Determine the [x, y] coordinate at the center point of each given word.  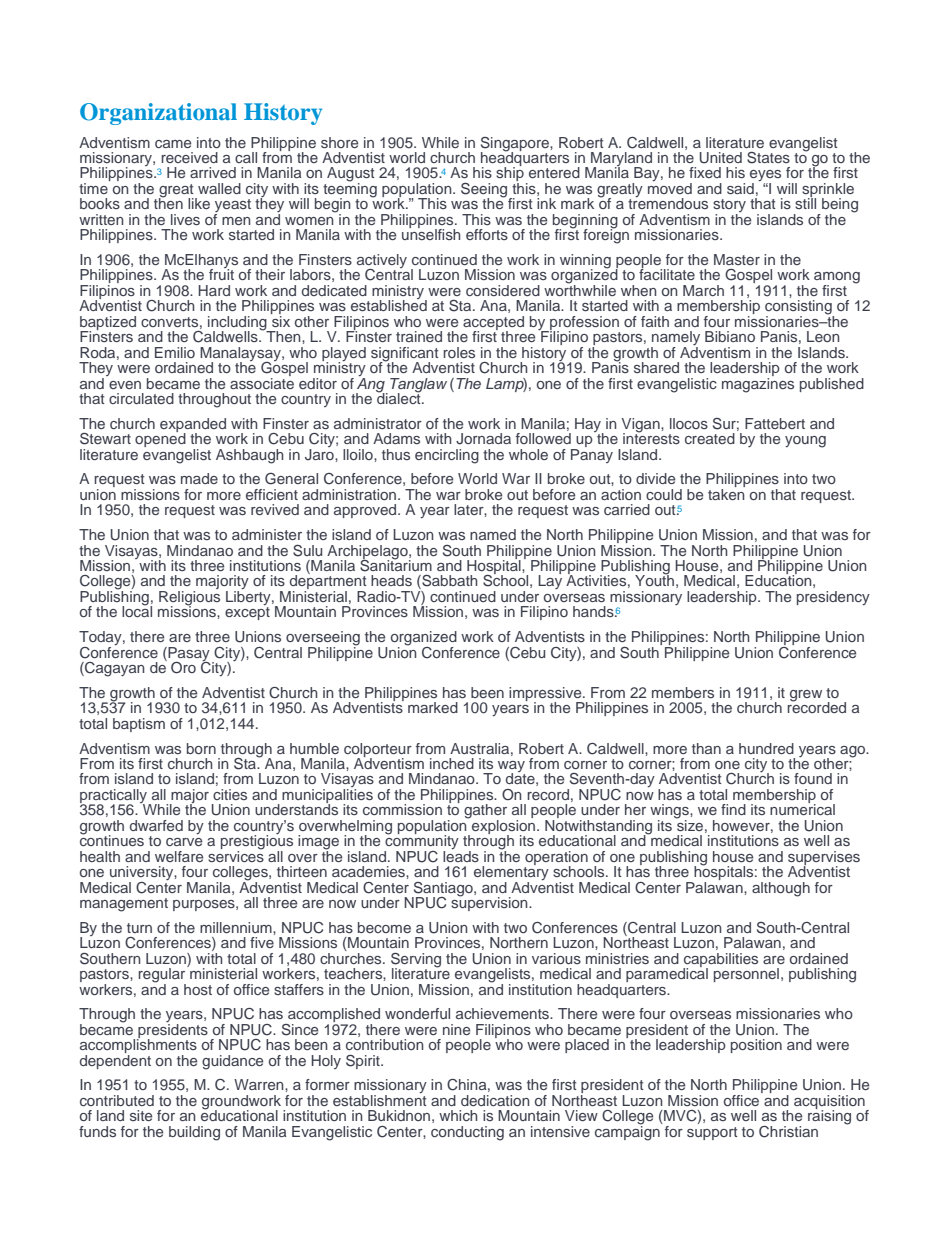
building [194, 1133]
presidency [833, 598]
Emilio [175, 352]
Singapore [516, 145]
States [768, 158]
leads [461, 855]
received [189, 157]
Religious [189, 599]
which [458, 1115]
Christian [788, 1132]
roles [459, 352]
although [781, 889]
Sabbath [449, 582]
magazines [758, 384]
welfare [179, 856]
